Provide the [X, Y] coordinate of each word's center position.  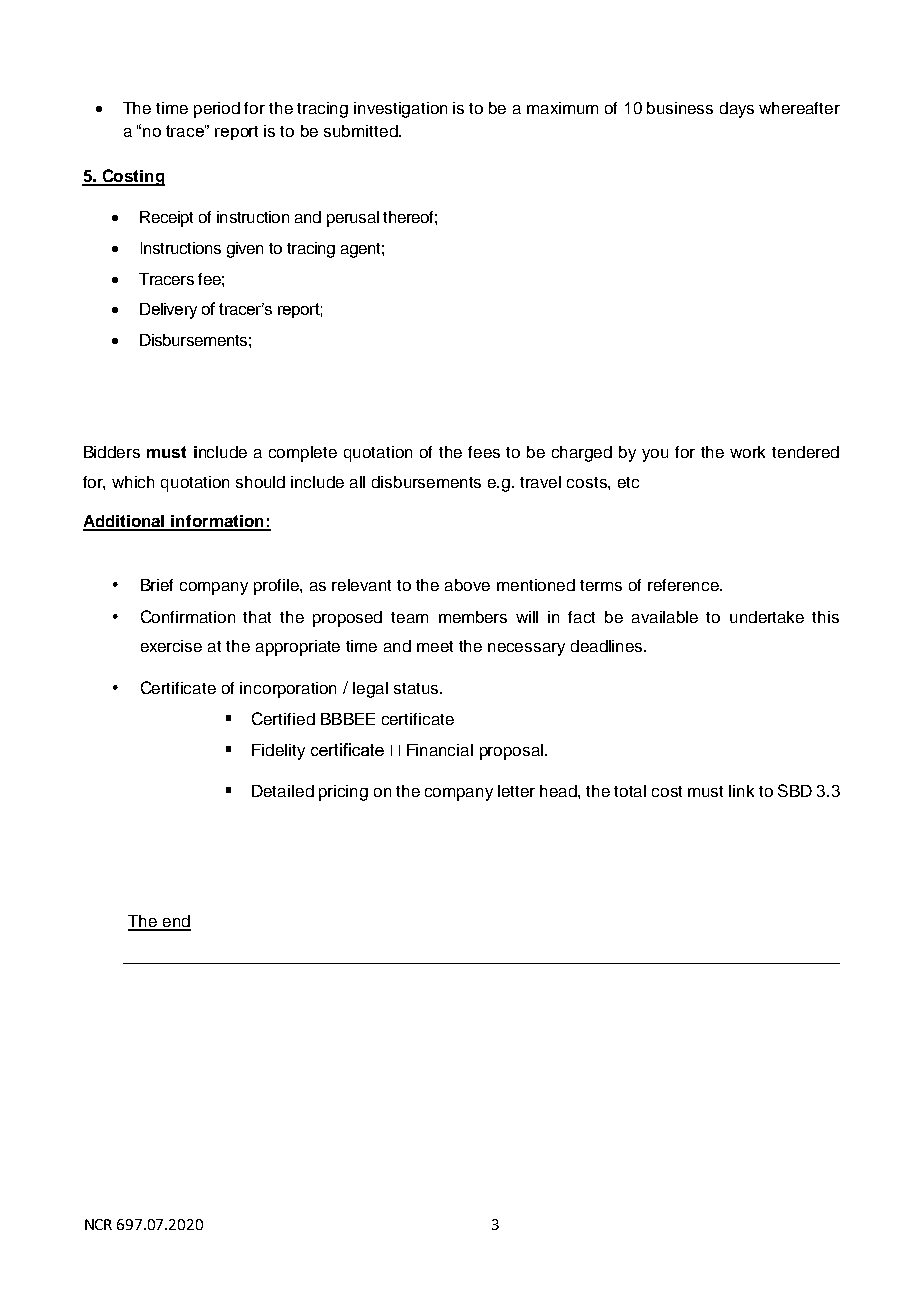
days [737, 110]
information [218, 522]
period [217, 110]
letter [516, 791]
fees [484, 452]
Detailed [283, 791]
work [747, 452]
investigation [400, 110]
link [741, 791]
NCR [98, 1224]
